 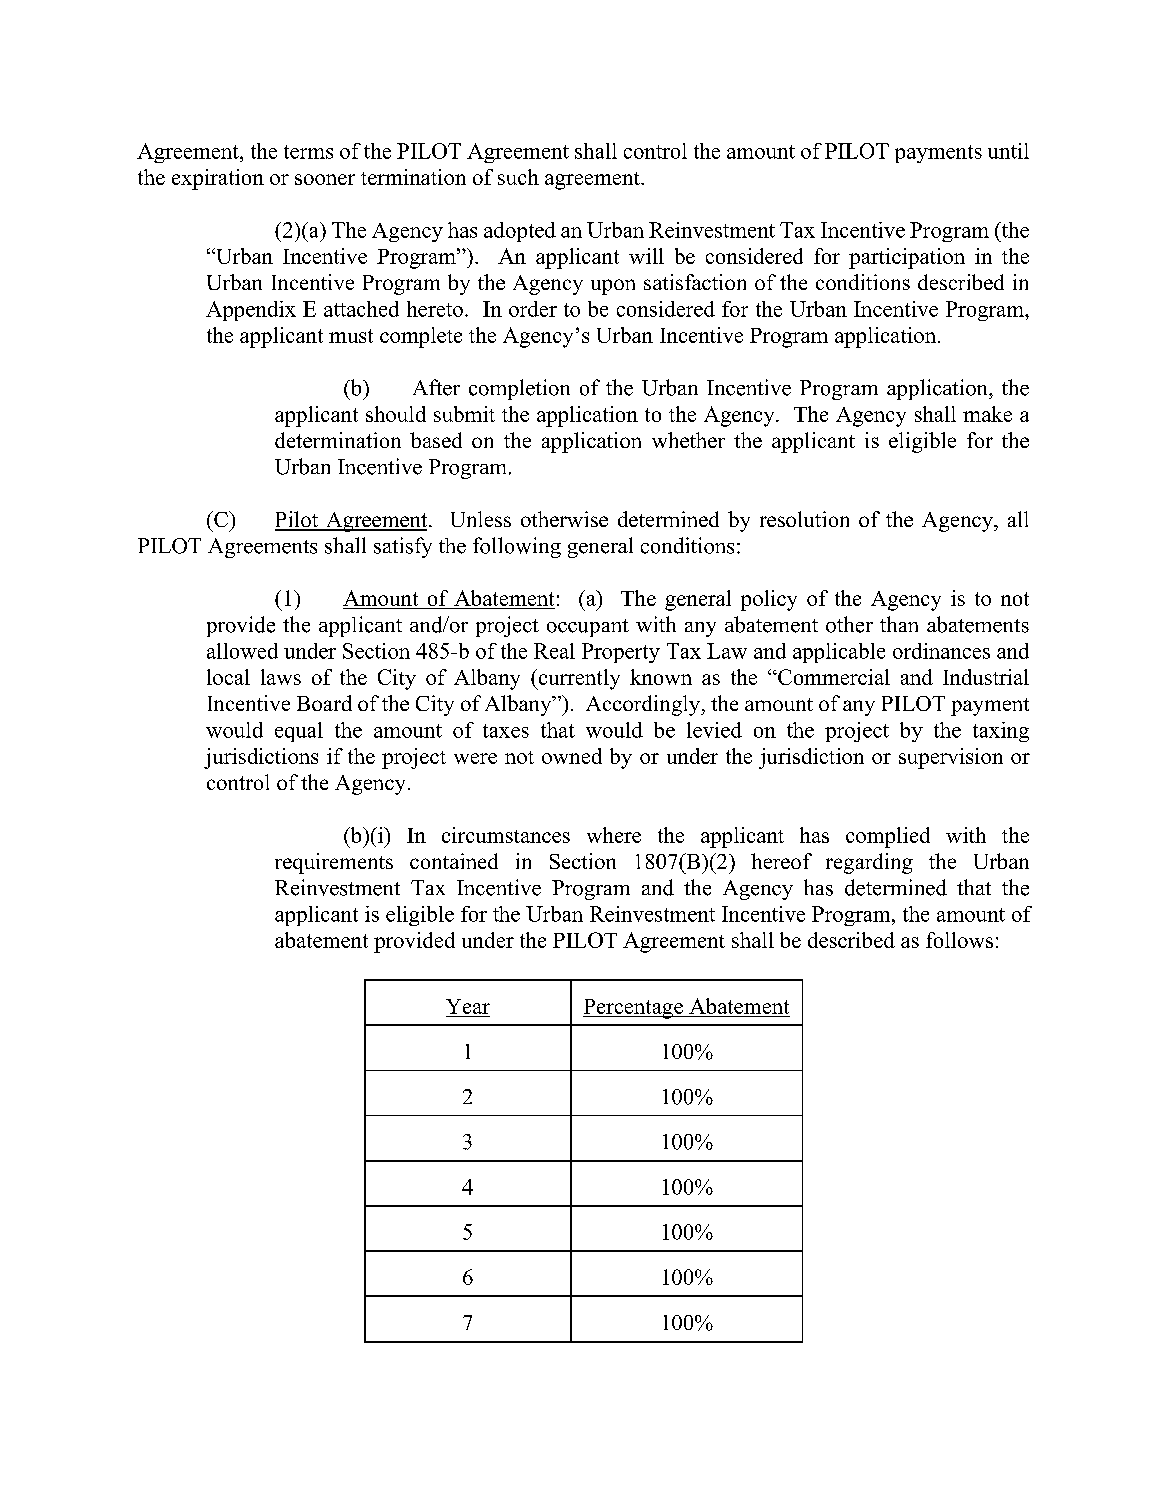 I want to click on such, so click(x=518, y=177).
